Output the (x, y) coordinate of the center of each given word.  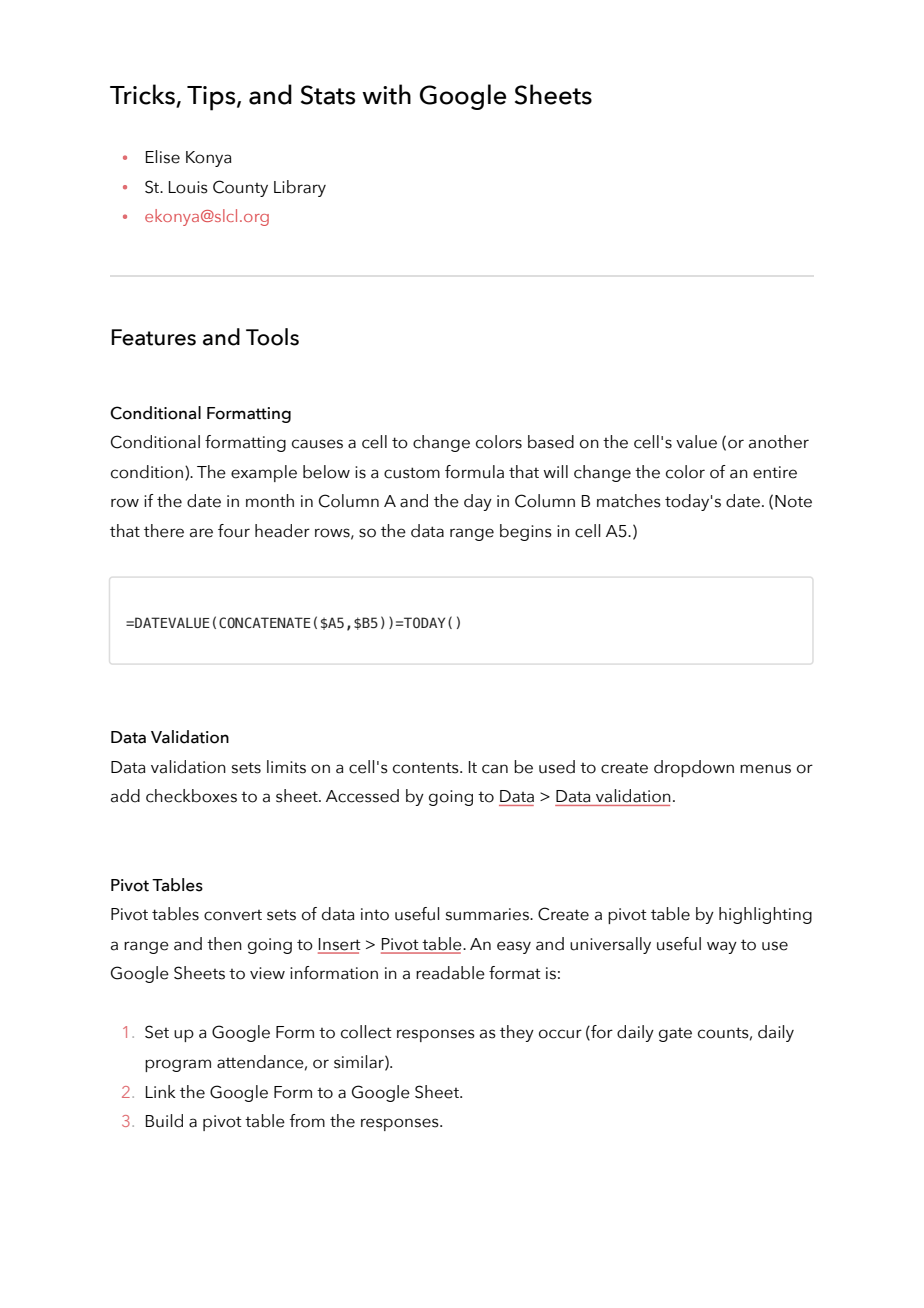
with (386, 94)
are (201, 533)
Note (793, 501)
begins (526, 532)
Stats (328, 95)
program (178, 1065)
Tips (212, 98)
